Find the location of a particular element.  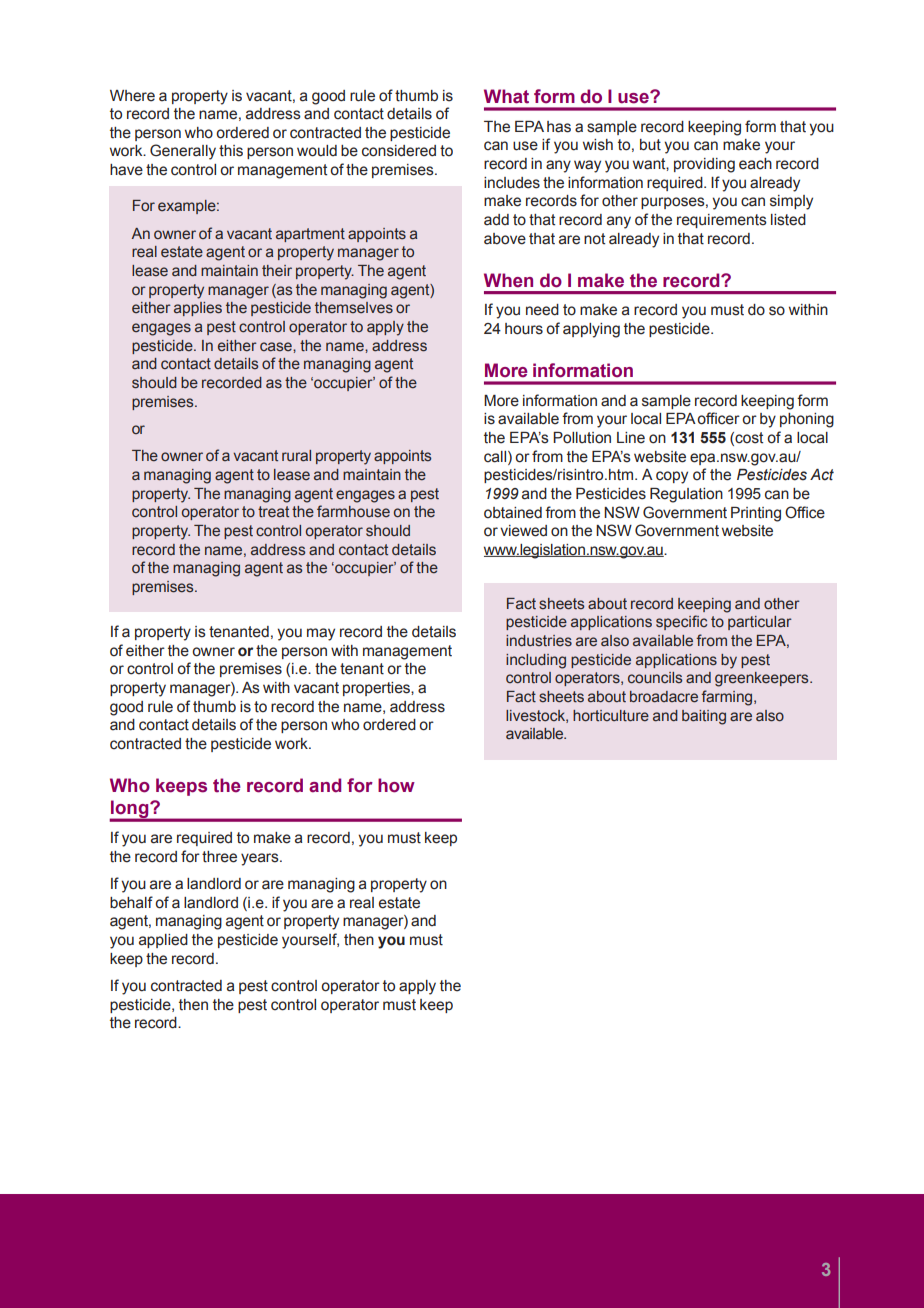

including is located at coordinates (536, 661).
